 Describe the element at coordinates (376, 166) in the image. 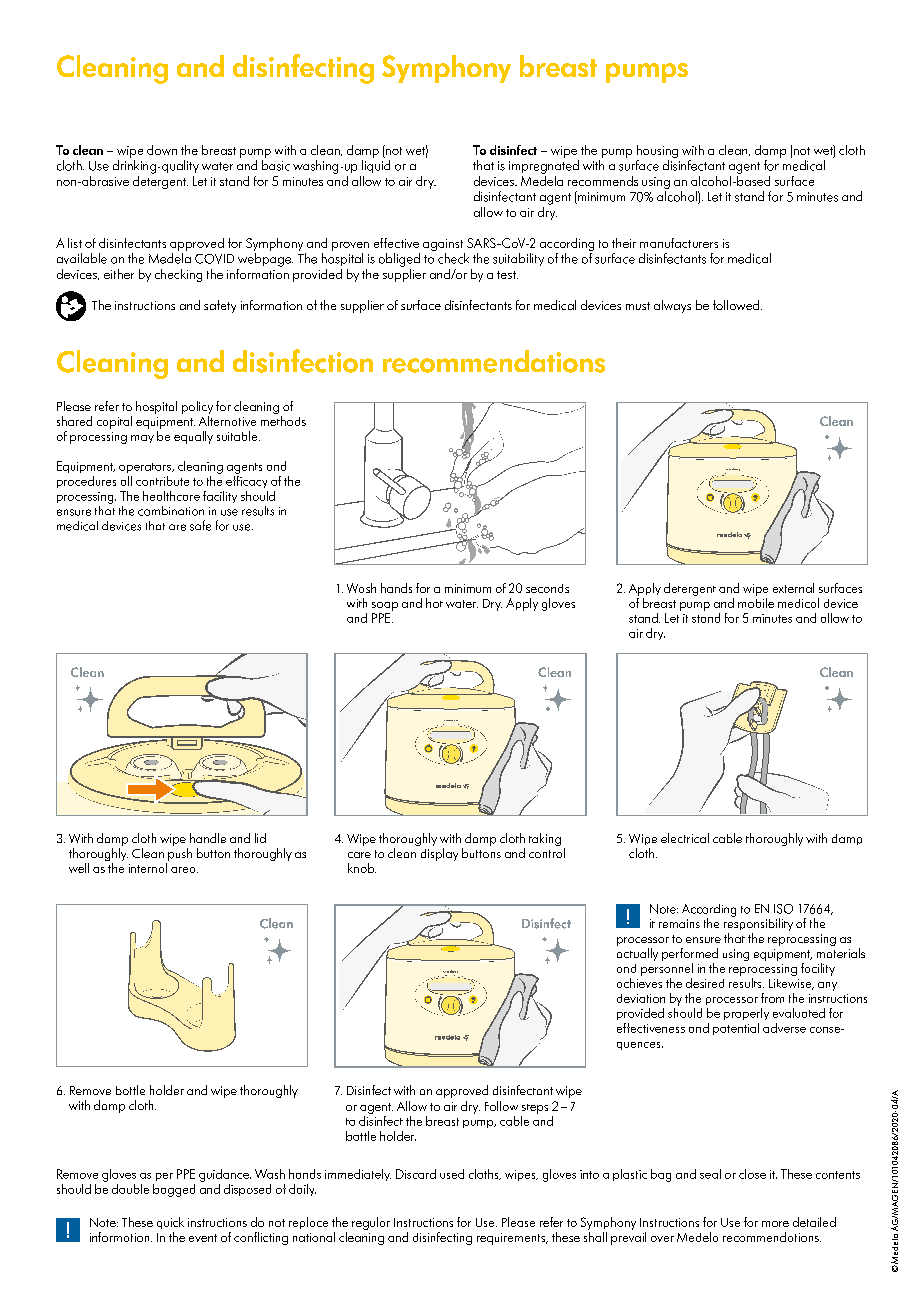

I see `liquid` at that location.
